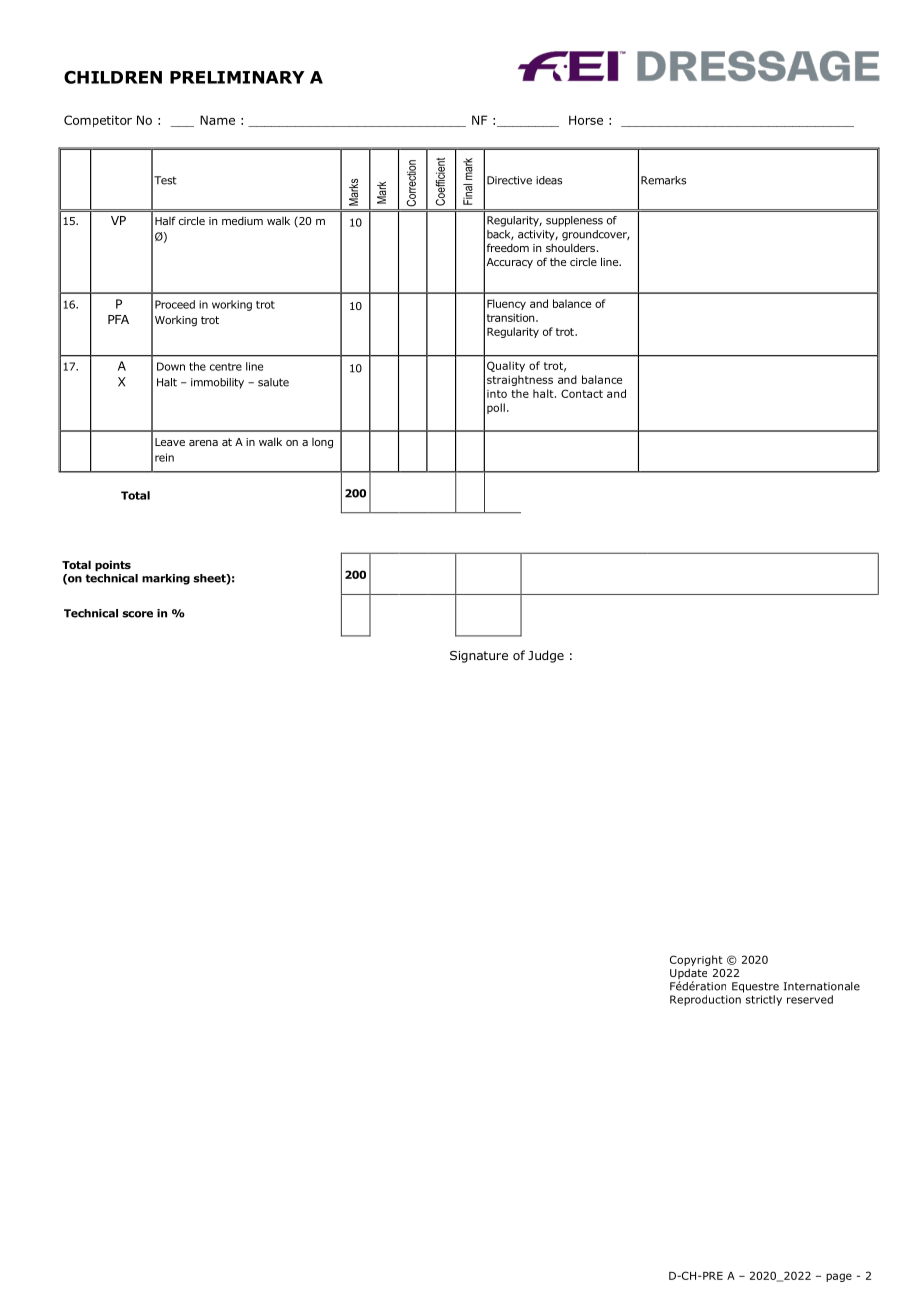  I want to click on Directive, so click(509, 180).
